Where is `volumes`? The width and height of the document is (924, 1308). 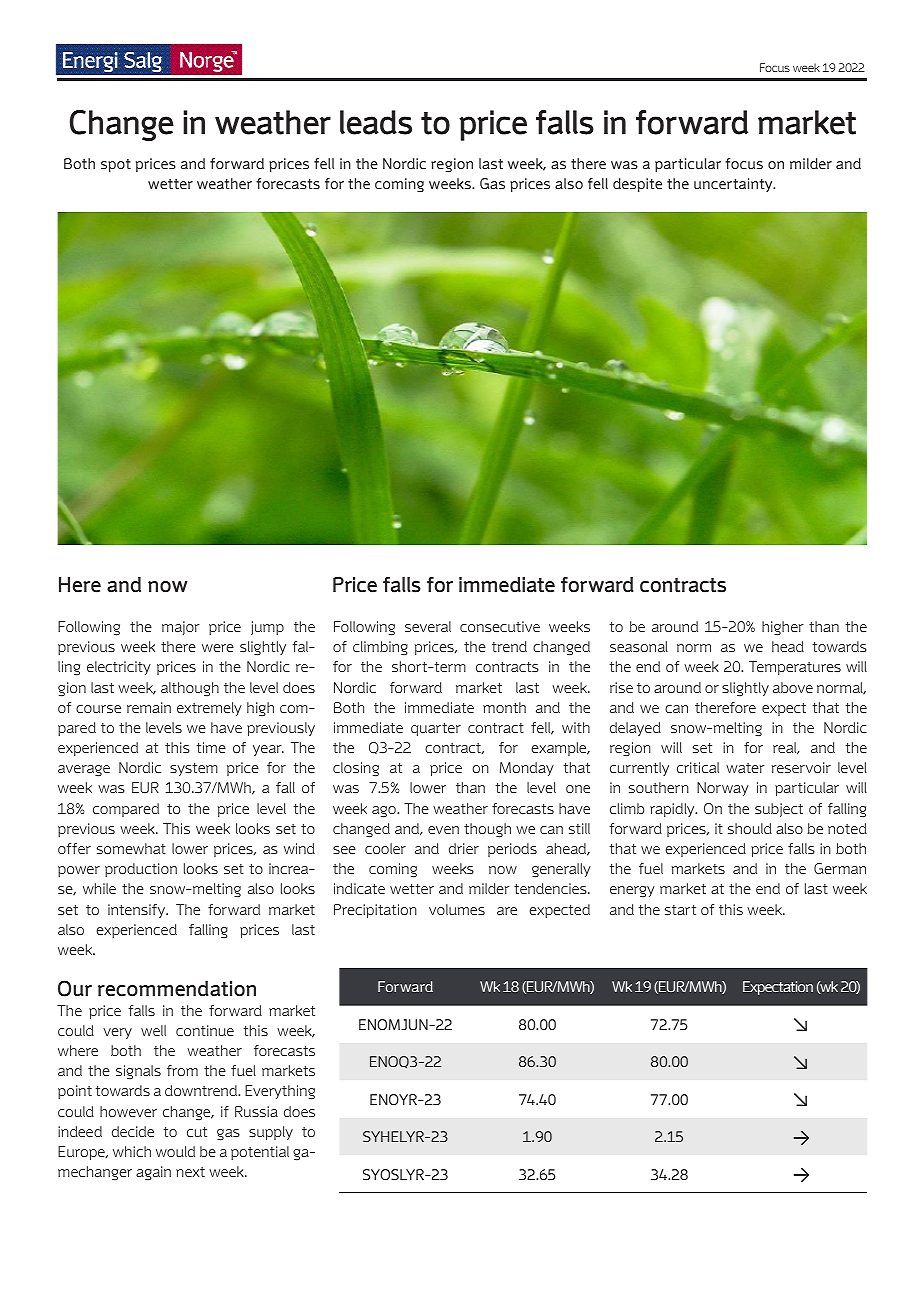 volumes is located at coordinates (457, 909).
